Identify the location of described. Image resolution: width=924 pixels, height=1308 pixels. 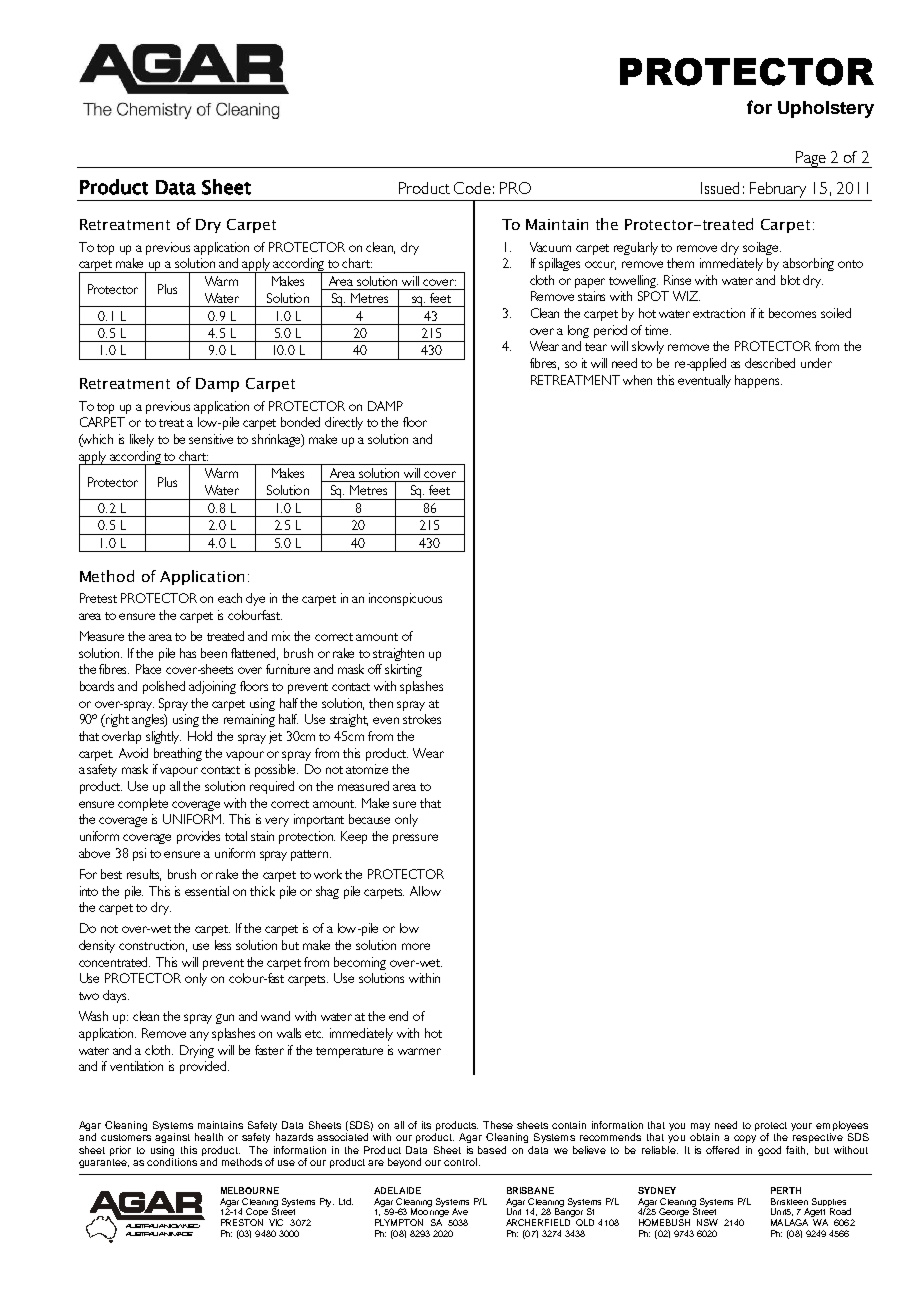
(770, 363).
